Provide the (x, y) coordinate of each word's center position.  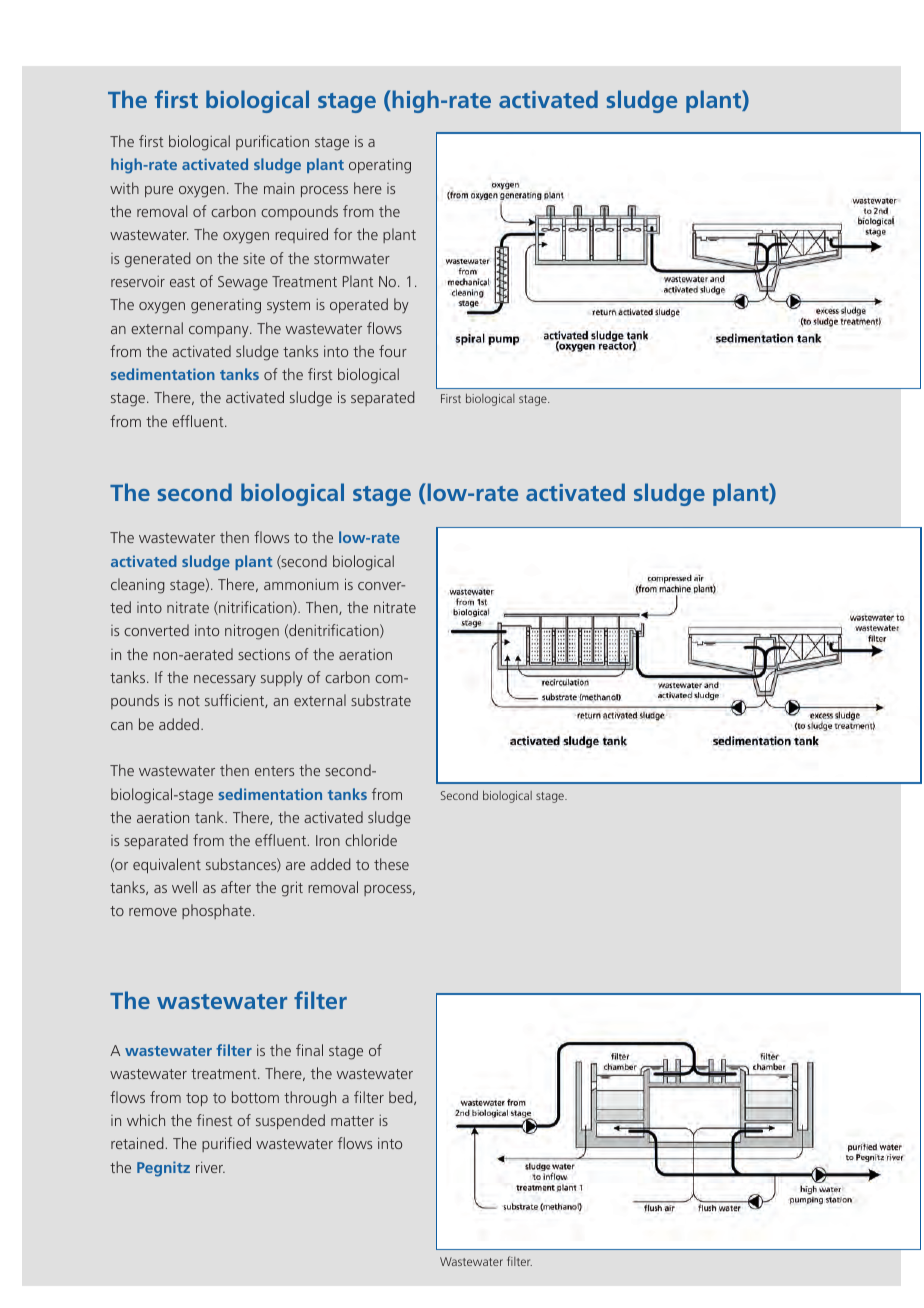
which (146, 1120)
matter (352, 1121)
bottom (255, 1097)
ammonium (301, 584)
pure (159, 191)
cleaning (138, 586)
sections (264, 654)
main (279, 188)
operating (380, 166)
